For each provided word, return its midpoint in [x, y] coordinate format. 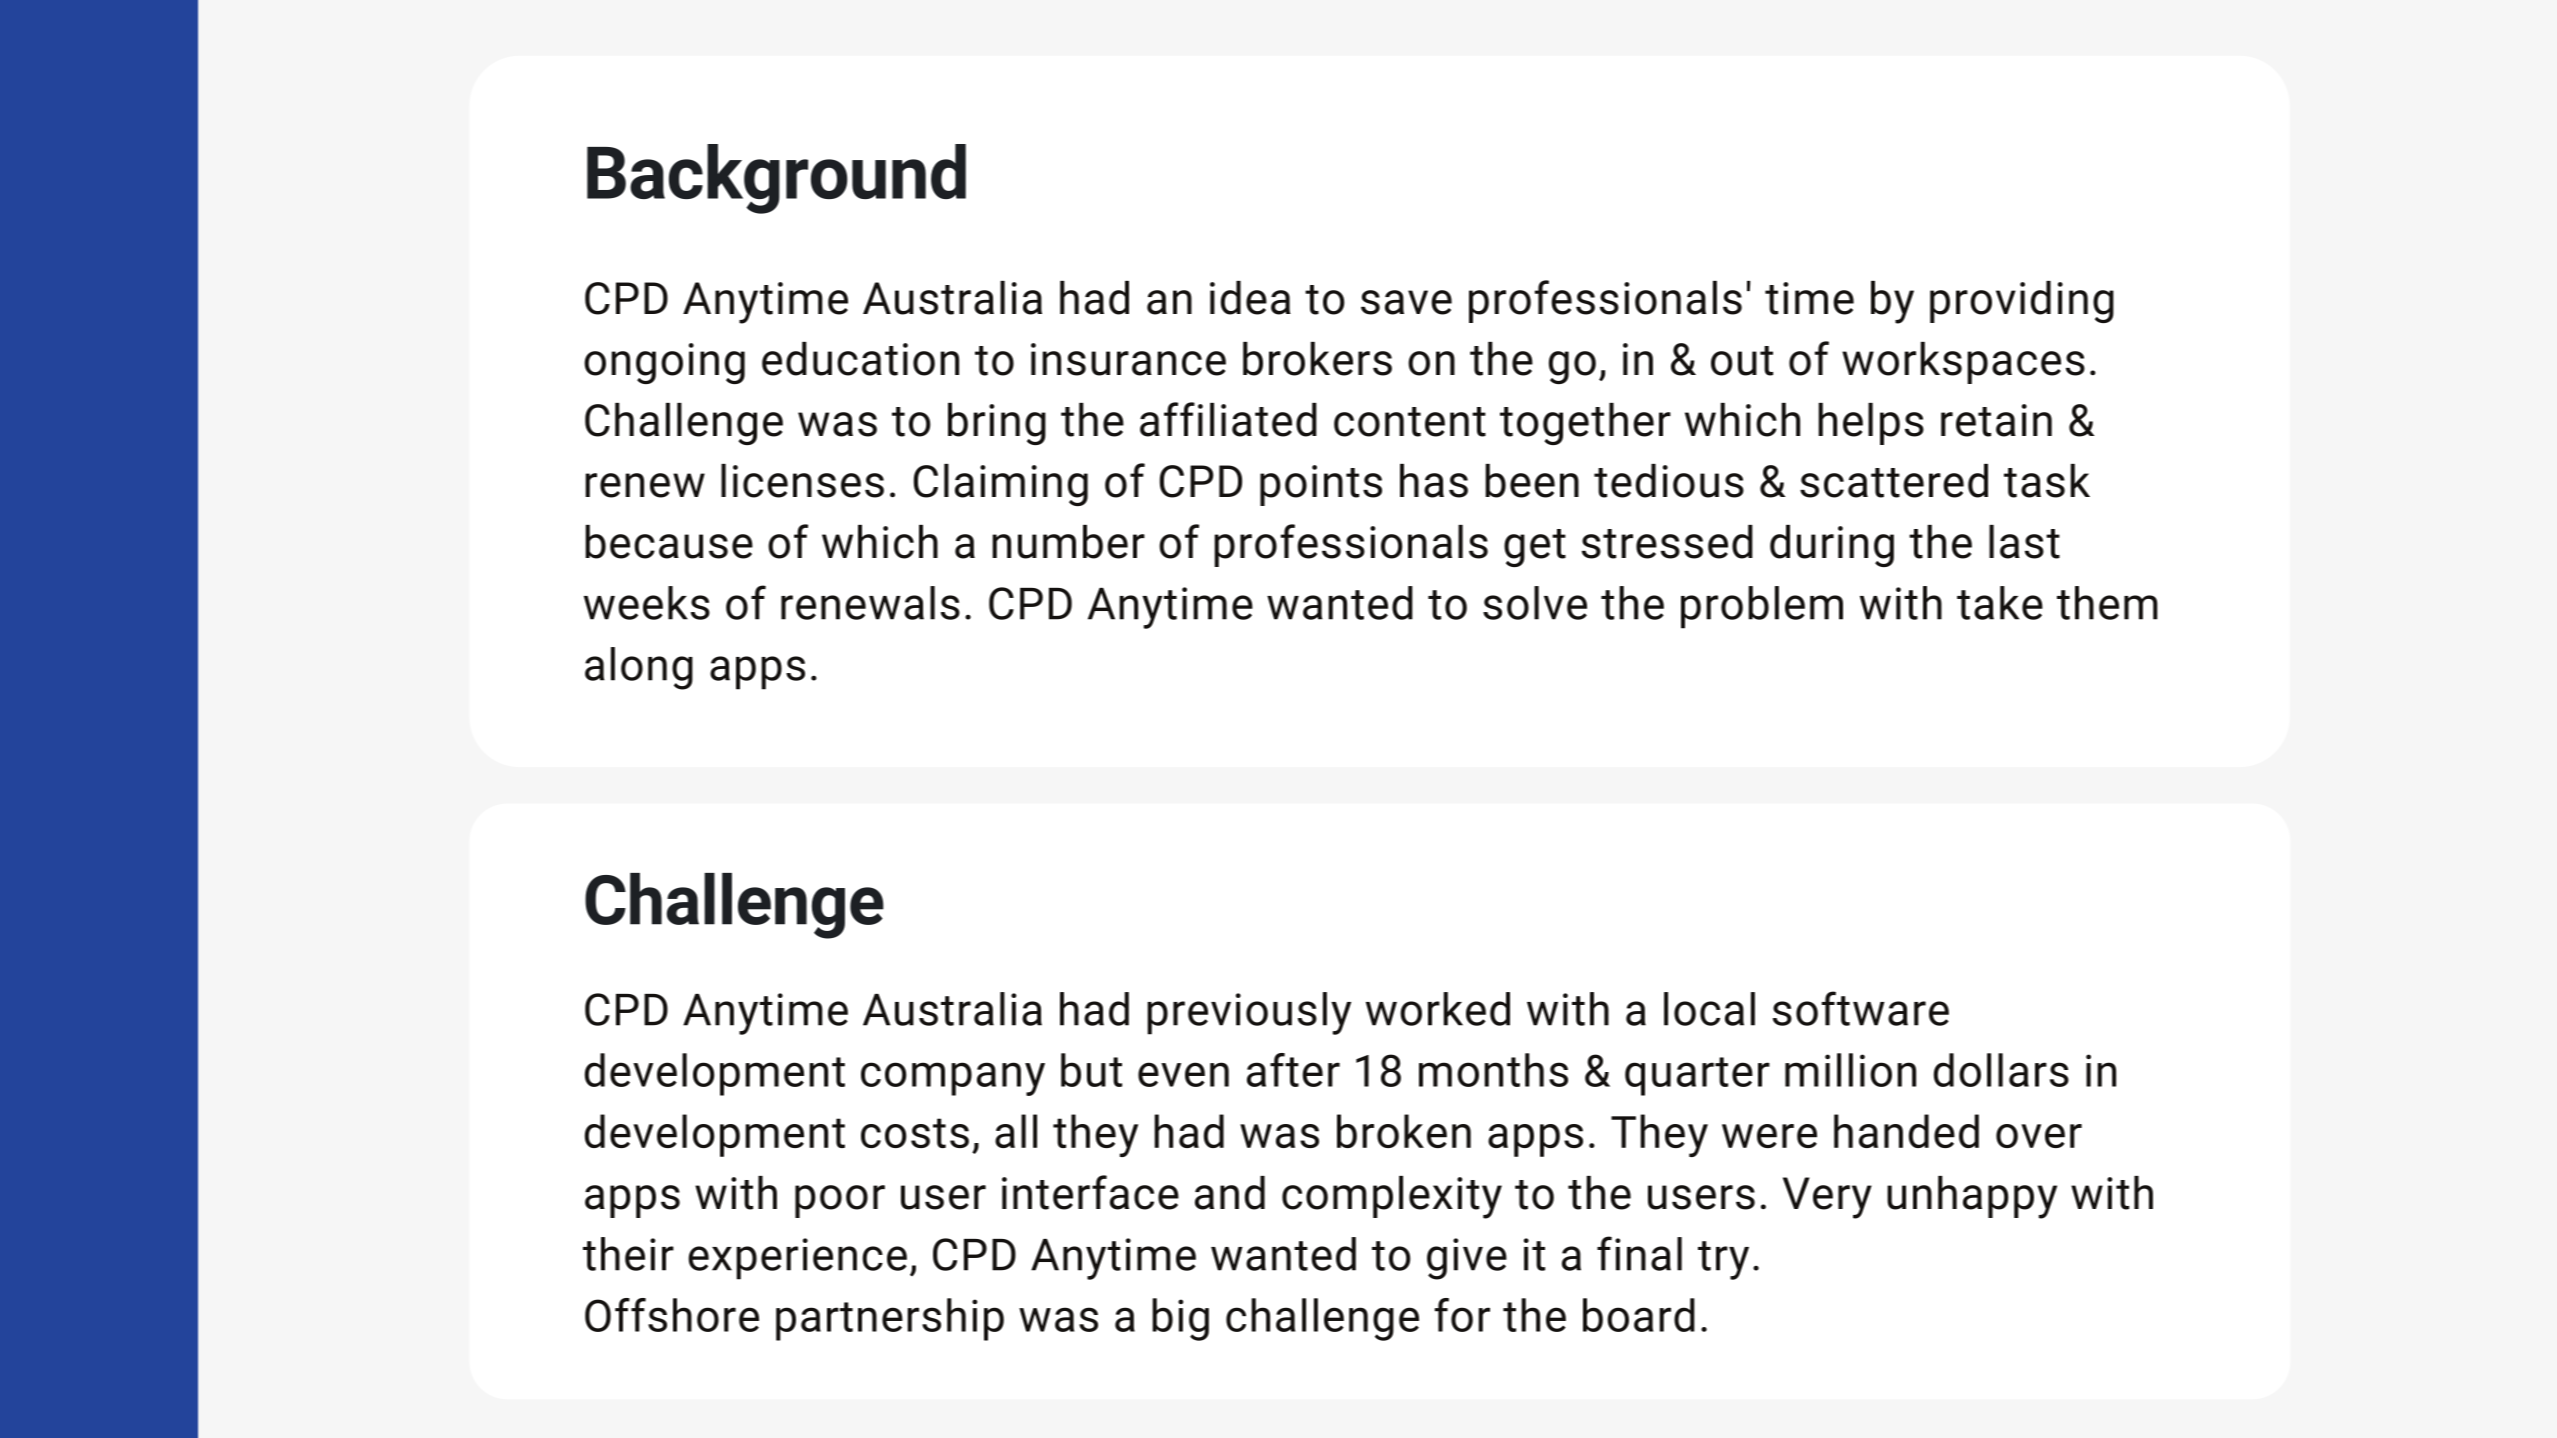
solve [1535, 603]
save [1406, 302]
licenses [802, 481]
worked [1438, 1009]
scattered [1894, 481]
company [953, 1079]
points [1321, 485]
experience [797, 1259]
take [2000, 603]
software [1861, 1008]
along [639, 668]
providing [2022, 302]
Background [776, 179]
